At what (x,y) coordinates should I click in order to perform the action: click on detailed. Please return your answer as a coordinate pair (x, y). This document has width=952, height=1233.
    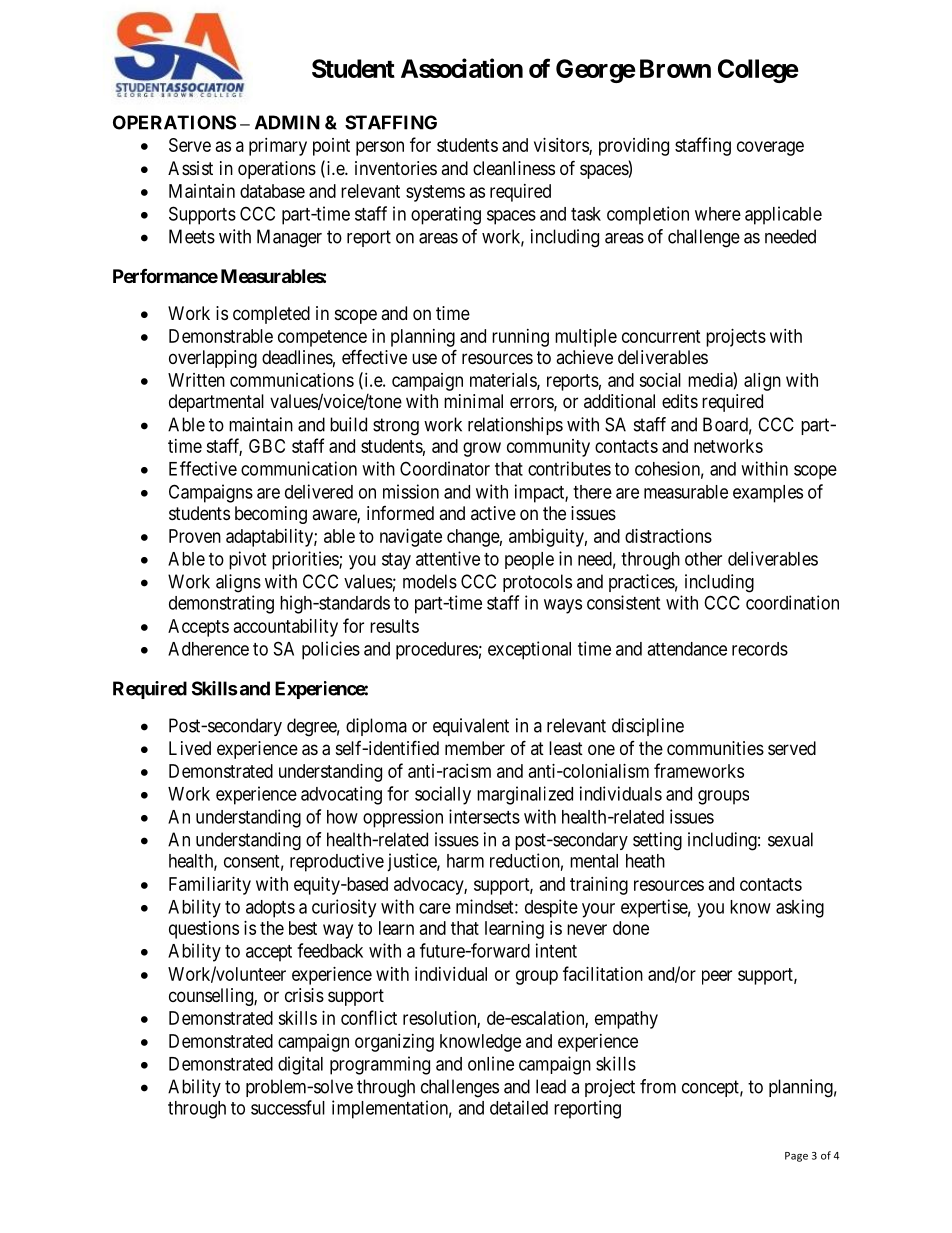
    Looking at the image, I should click on (519, 1107).
